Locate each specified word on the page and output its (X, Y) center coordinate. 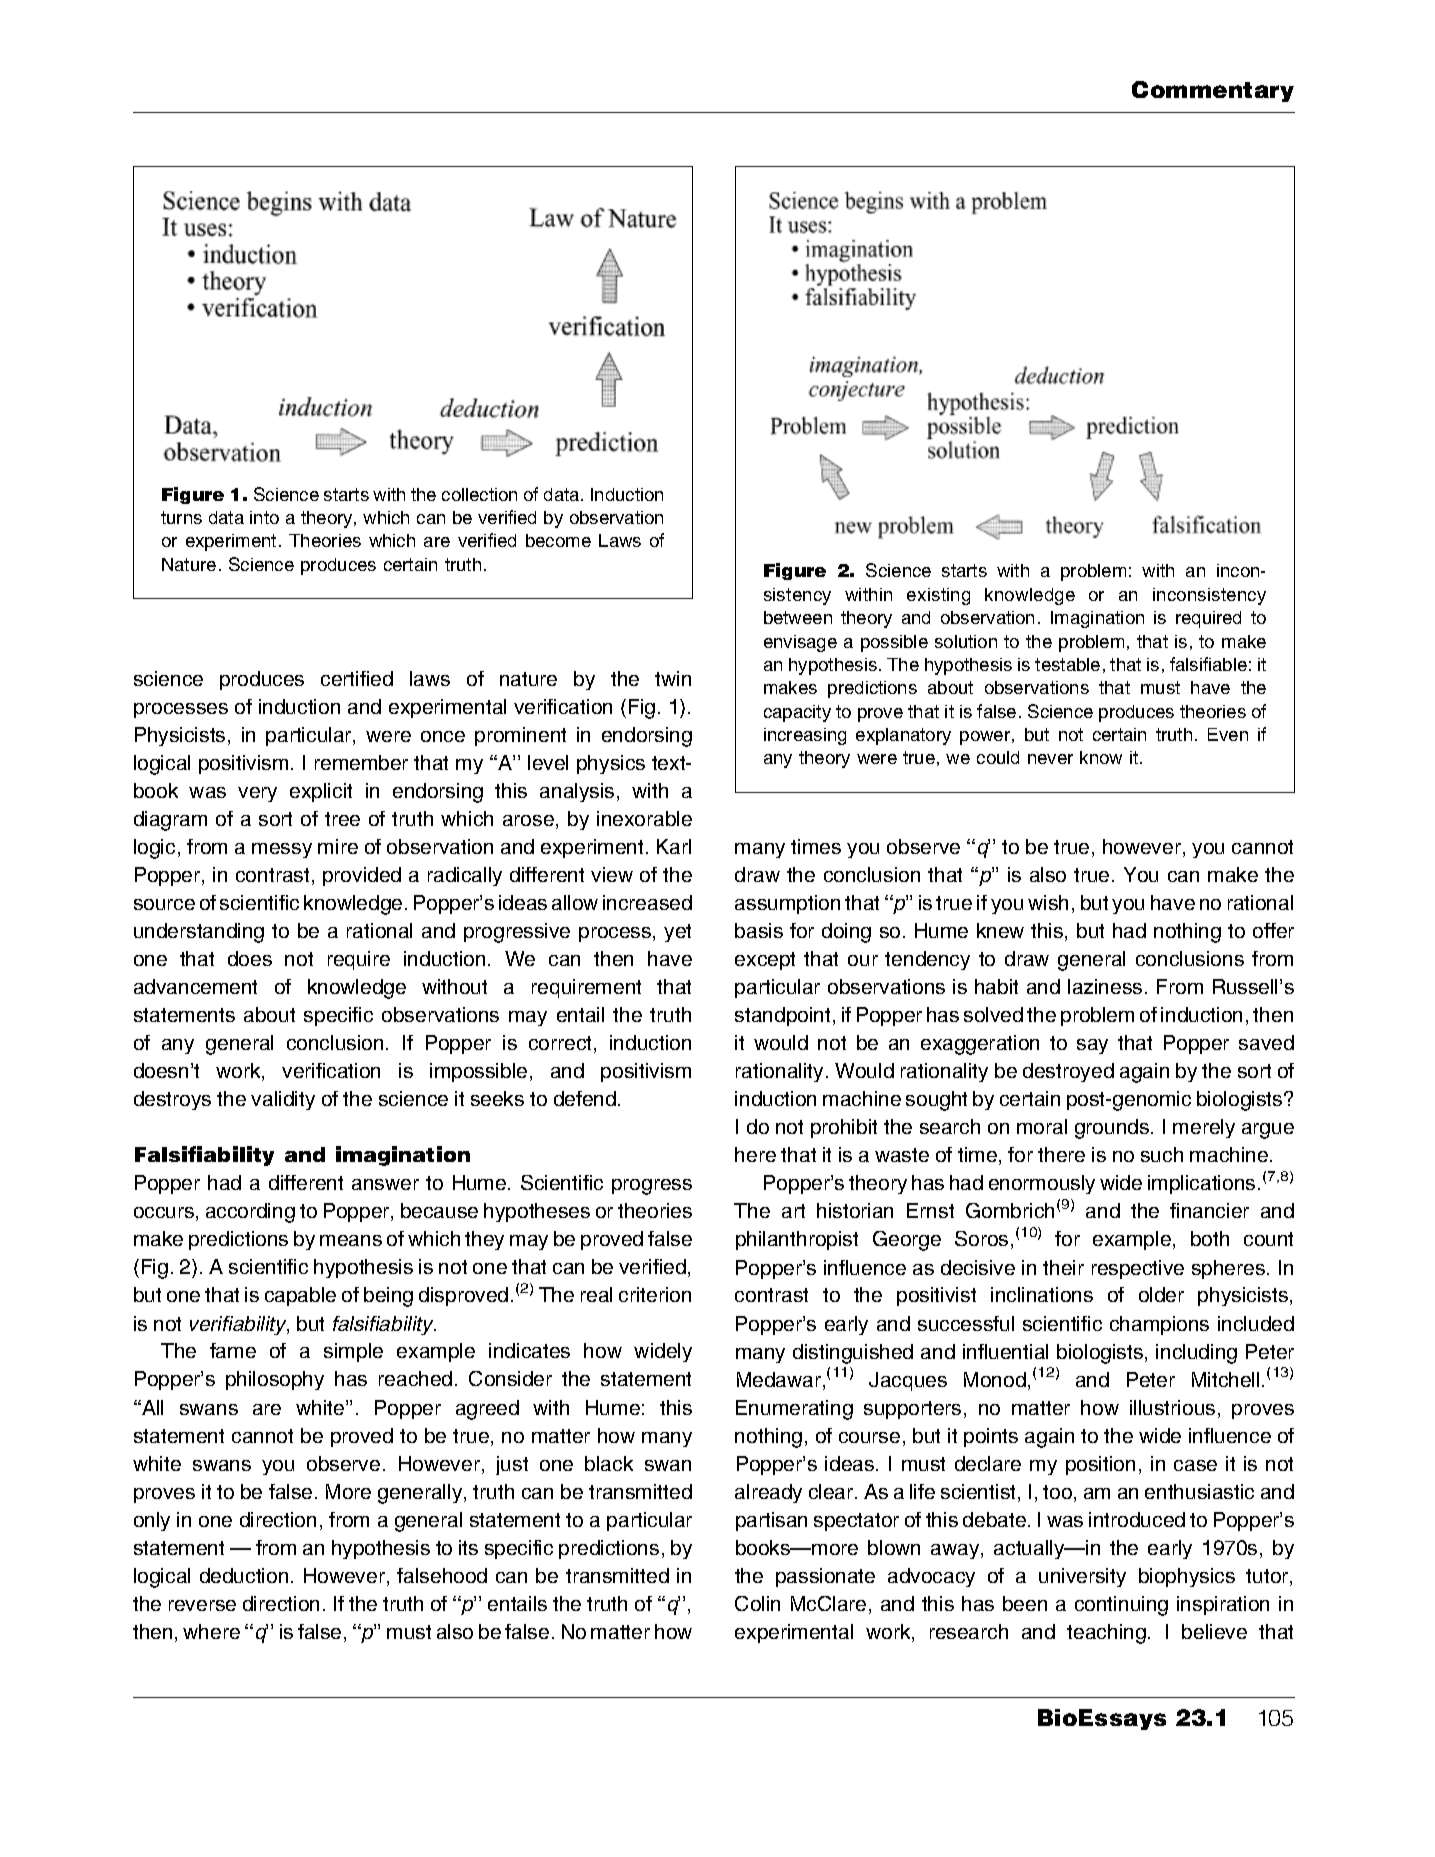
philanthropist (797, 1240)
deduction (244, 1575)
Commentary (1213, 91)
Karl (674, 846)
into (264, 517)
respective (1138, 1269)
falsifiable (1208, 664)
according (250, 1213)
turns (181, 517)
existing (938, 596)
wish (1048, 902)
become (558, 540)
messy (282, 850)
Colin (757, 1603)
